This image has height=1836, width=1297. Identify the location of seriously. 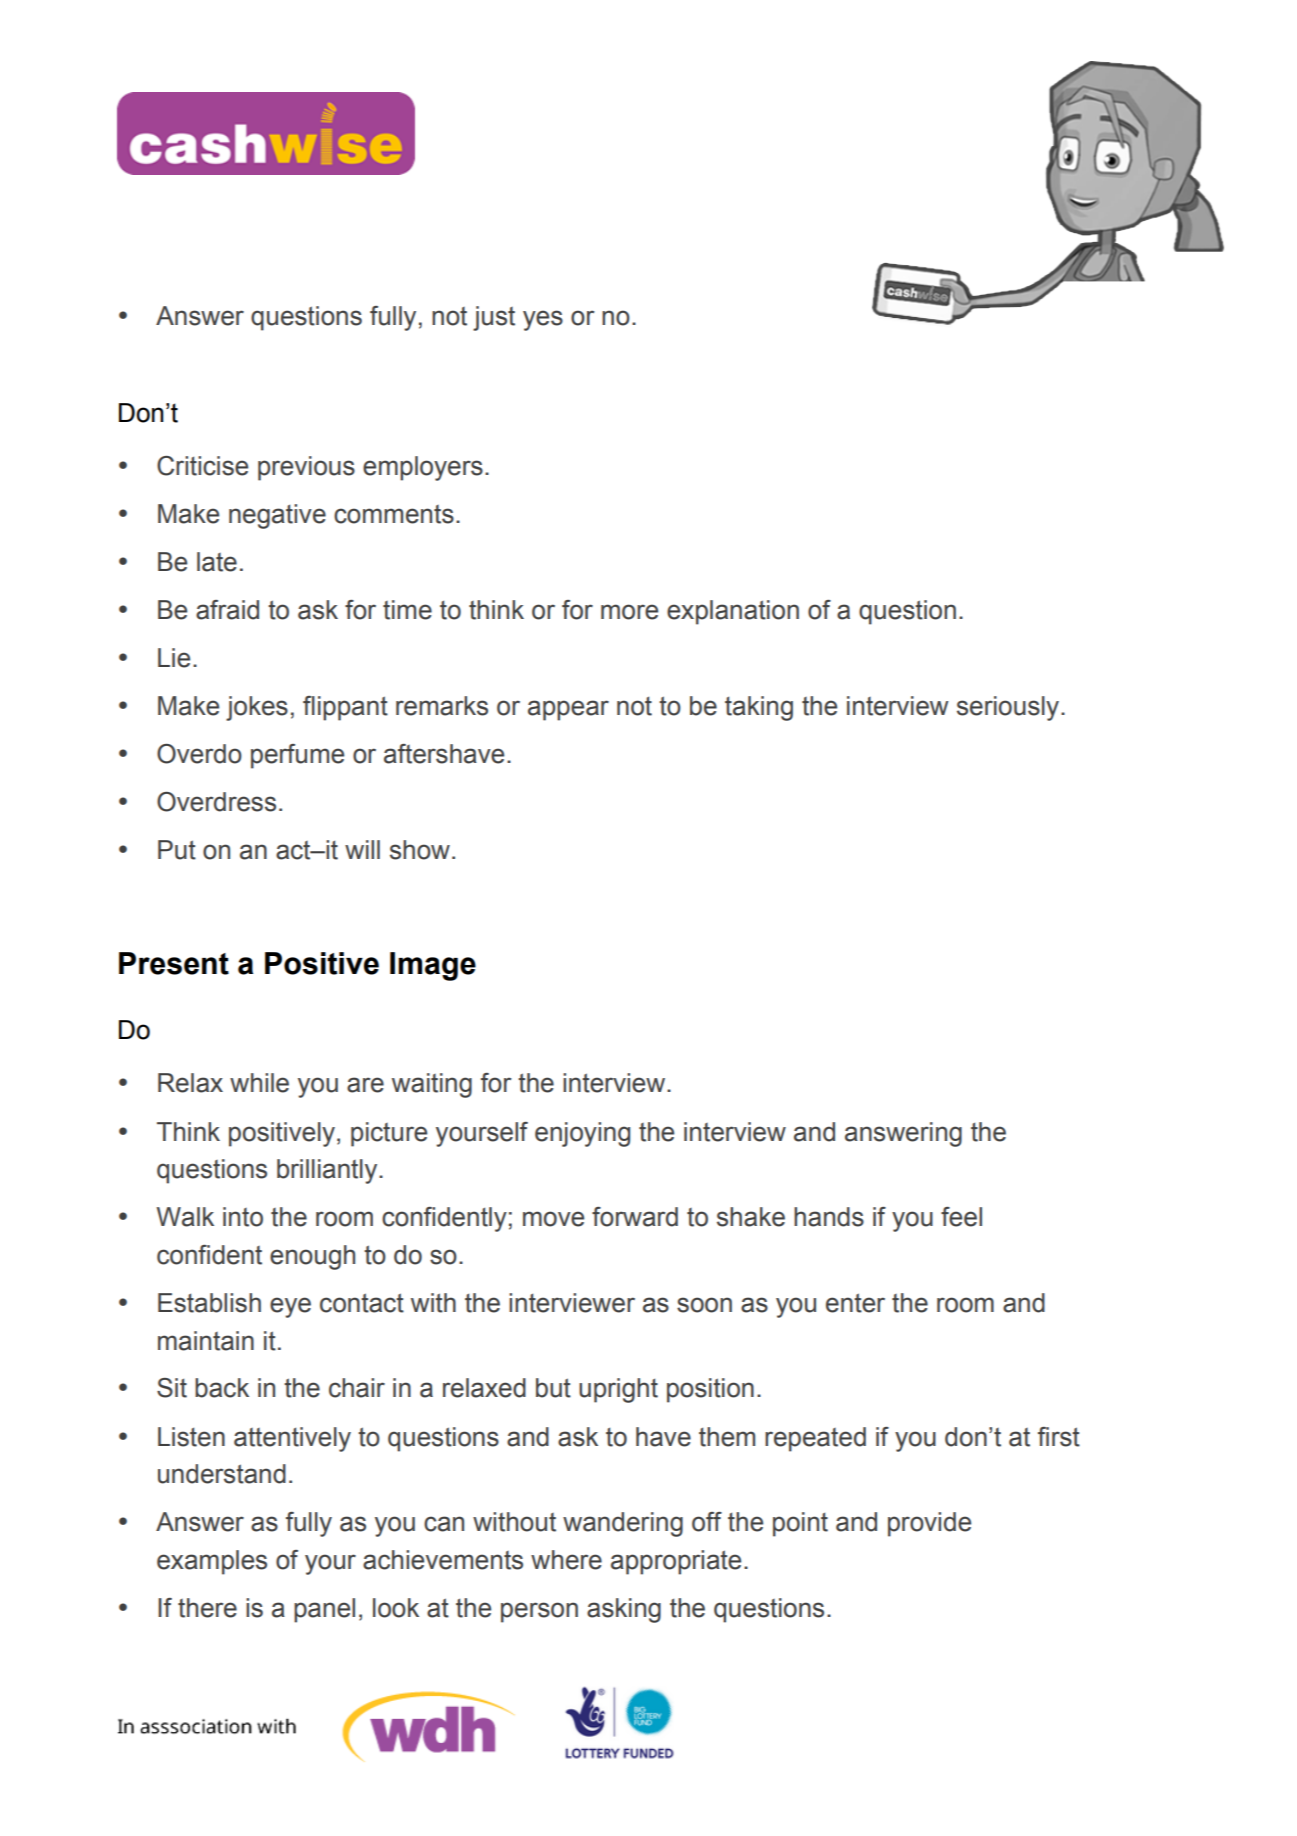
(1009, 708).
